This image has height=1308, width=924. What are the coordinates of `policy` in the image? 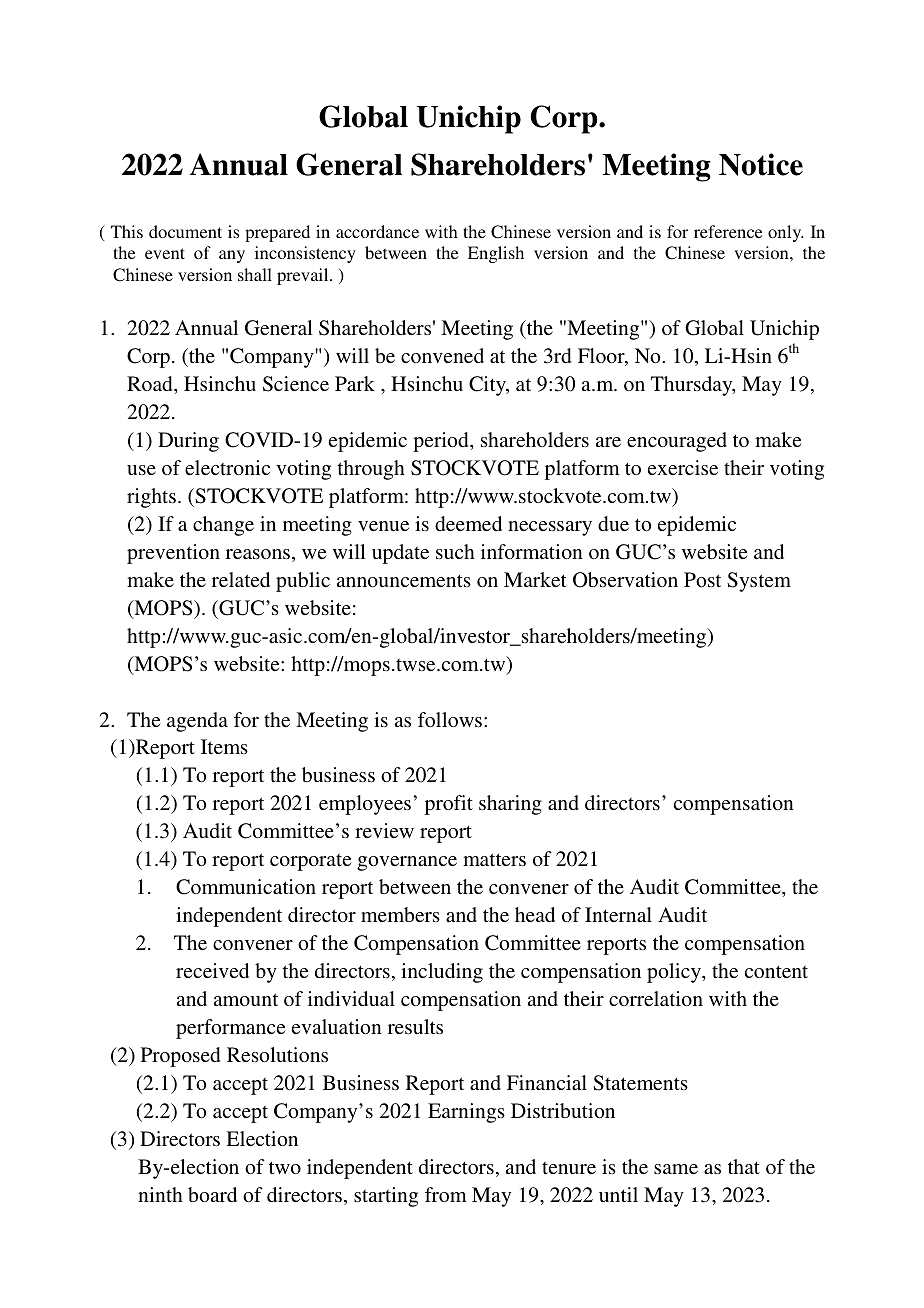 It's located at (675, 973).
